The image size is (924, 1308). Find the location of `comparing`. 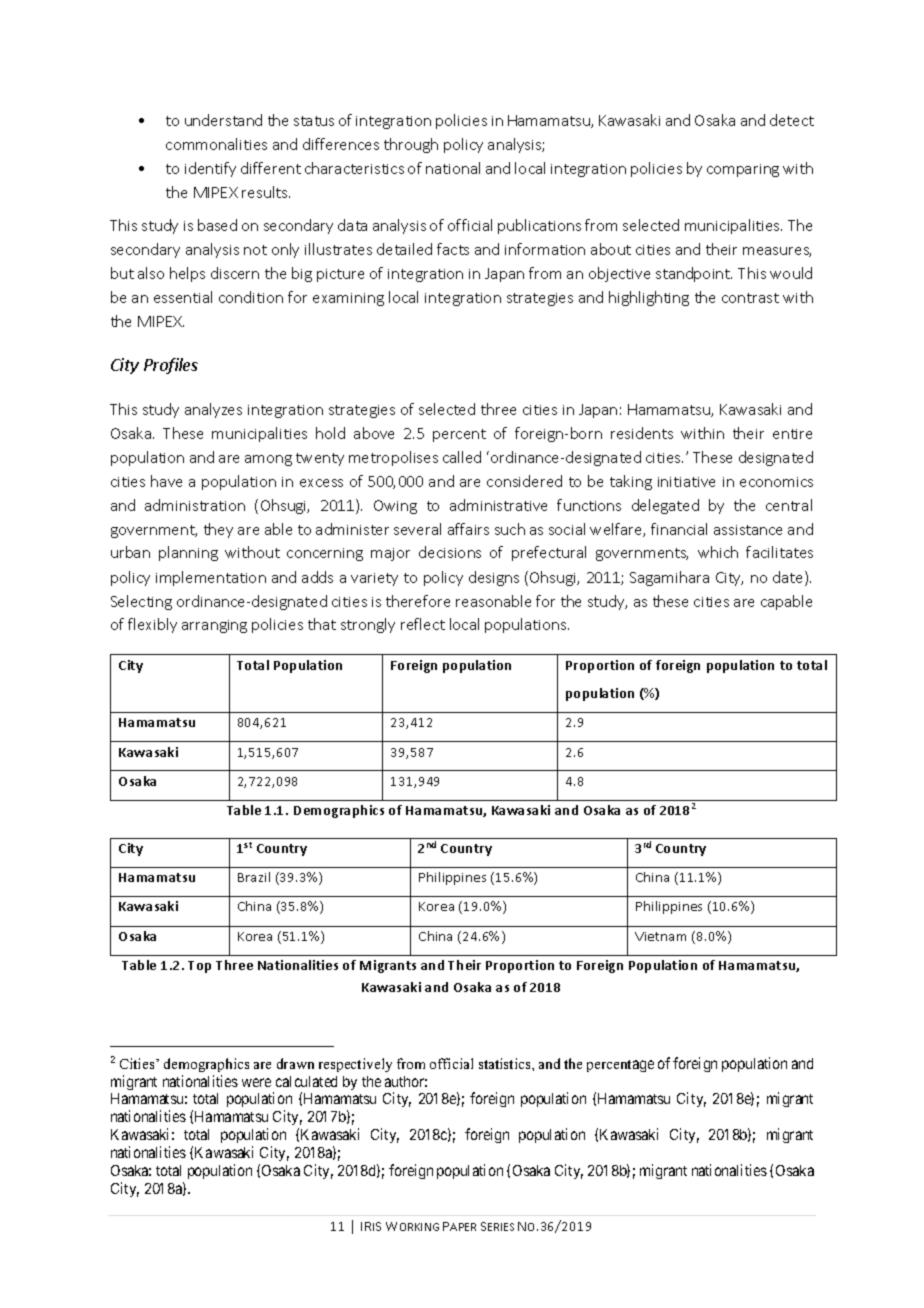

comparing is located at coordinates (743, 170).
